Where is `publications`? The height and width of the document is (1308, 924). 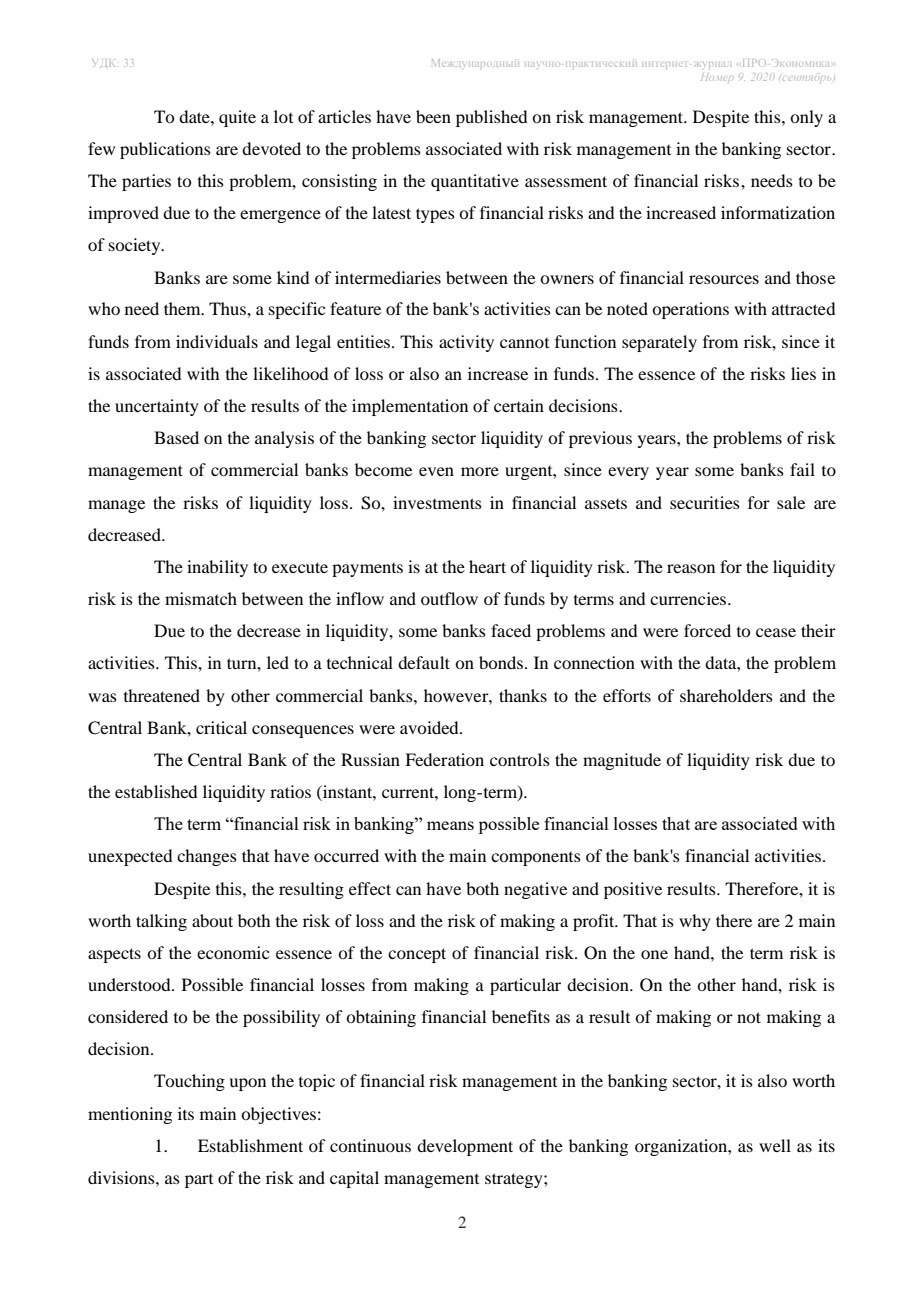
publications is located at coordinates (165, 150).
